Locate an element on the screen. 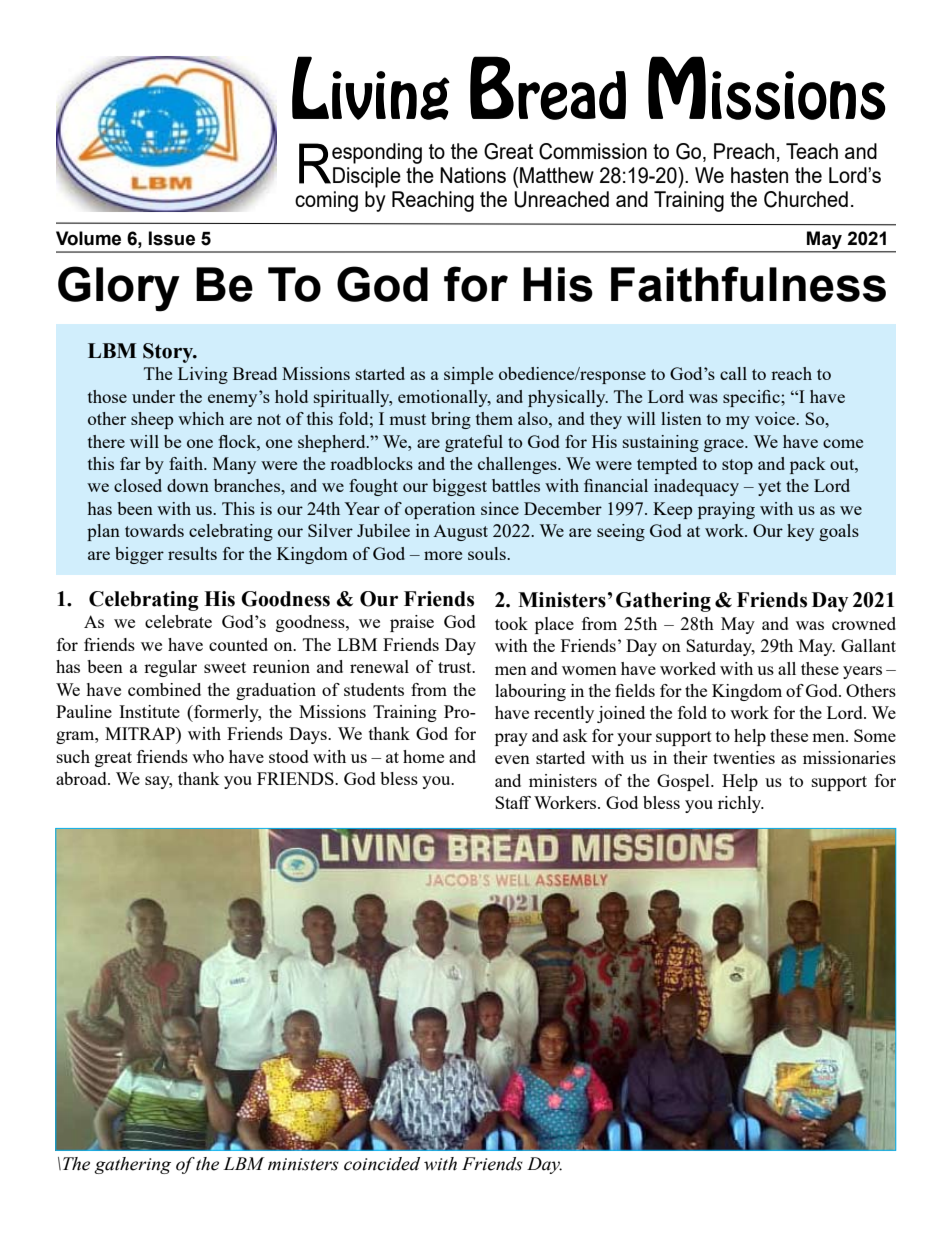 The image size is (952, 1233). Staff is located at coordinates (513, 802).
